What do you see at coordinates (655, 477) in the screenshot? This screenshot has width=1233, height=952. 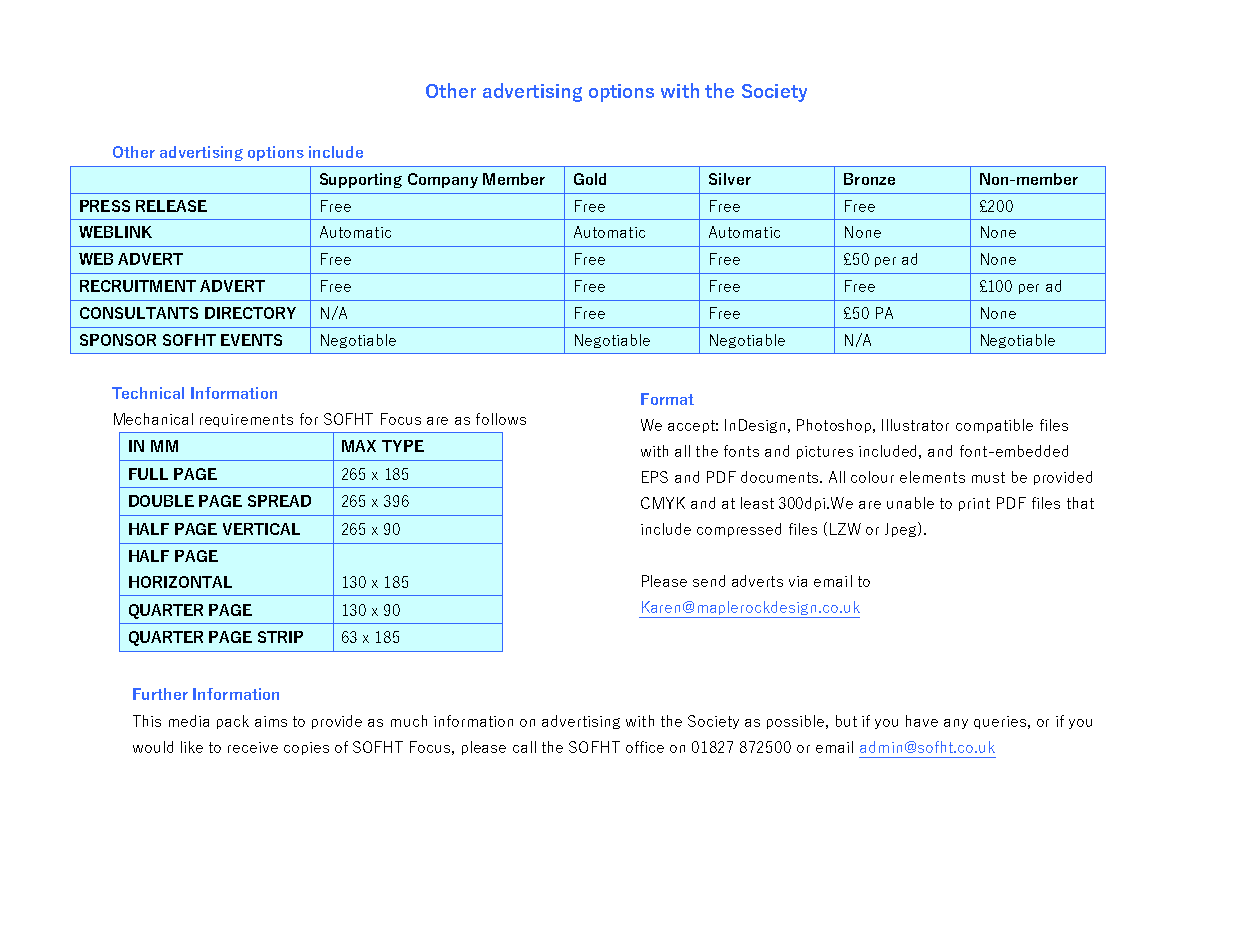 I see `EPS` at bounding box center [655, 477].
